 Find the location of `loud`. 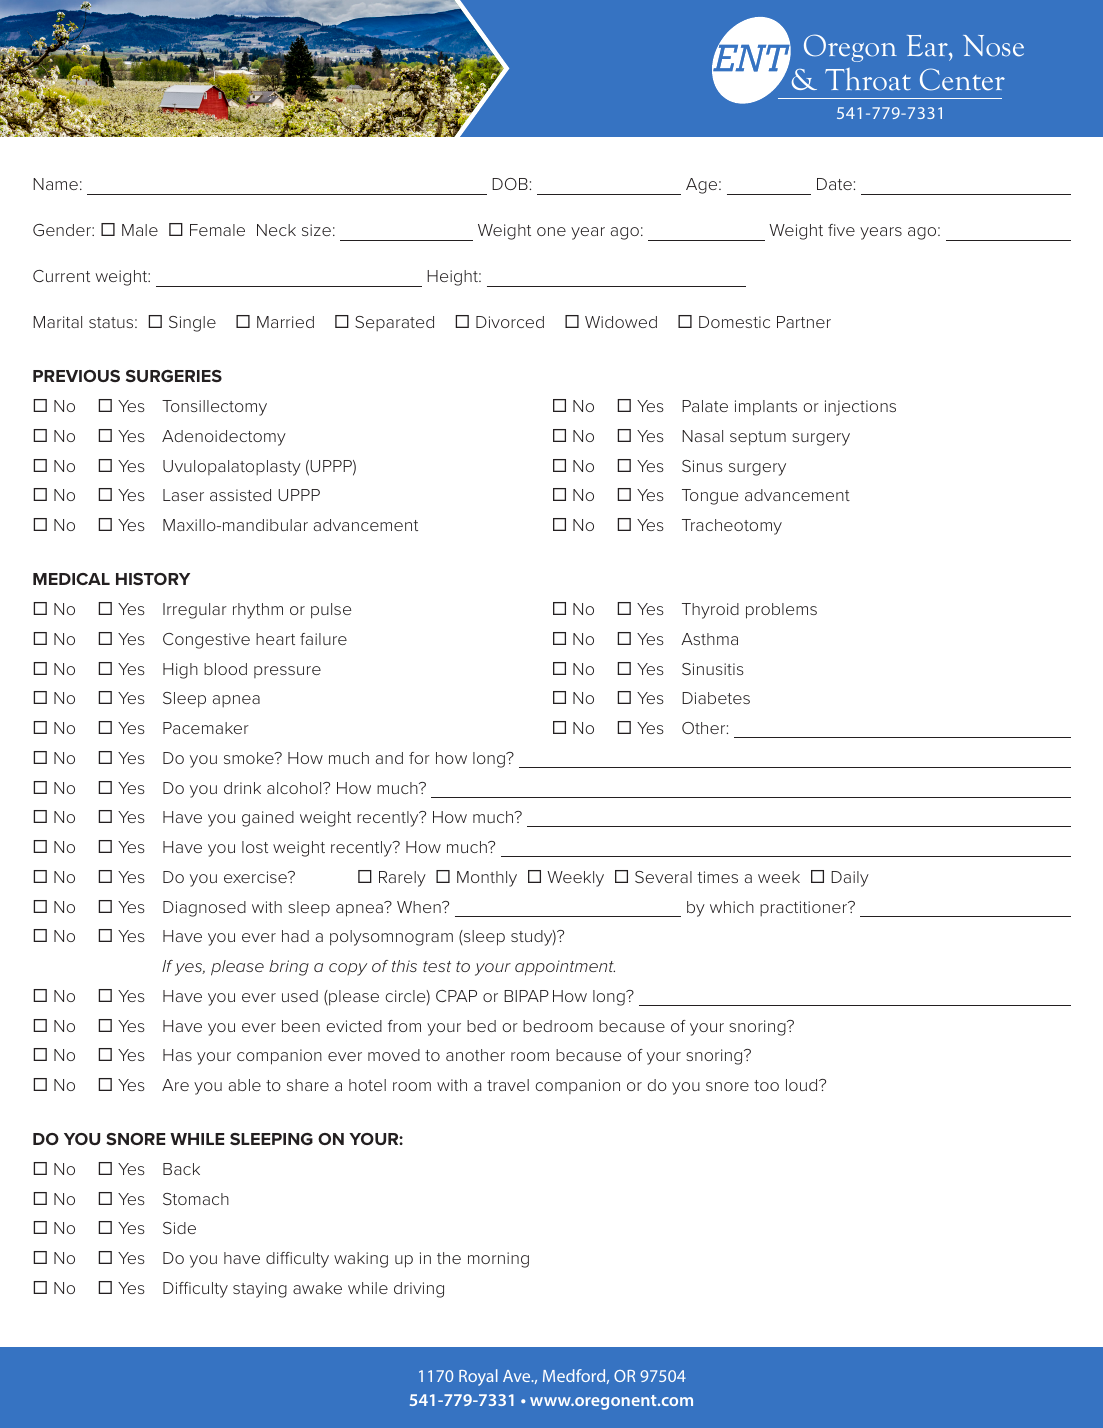

loud is located at coordinates (803, 1085).
